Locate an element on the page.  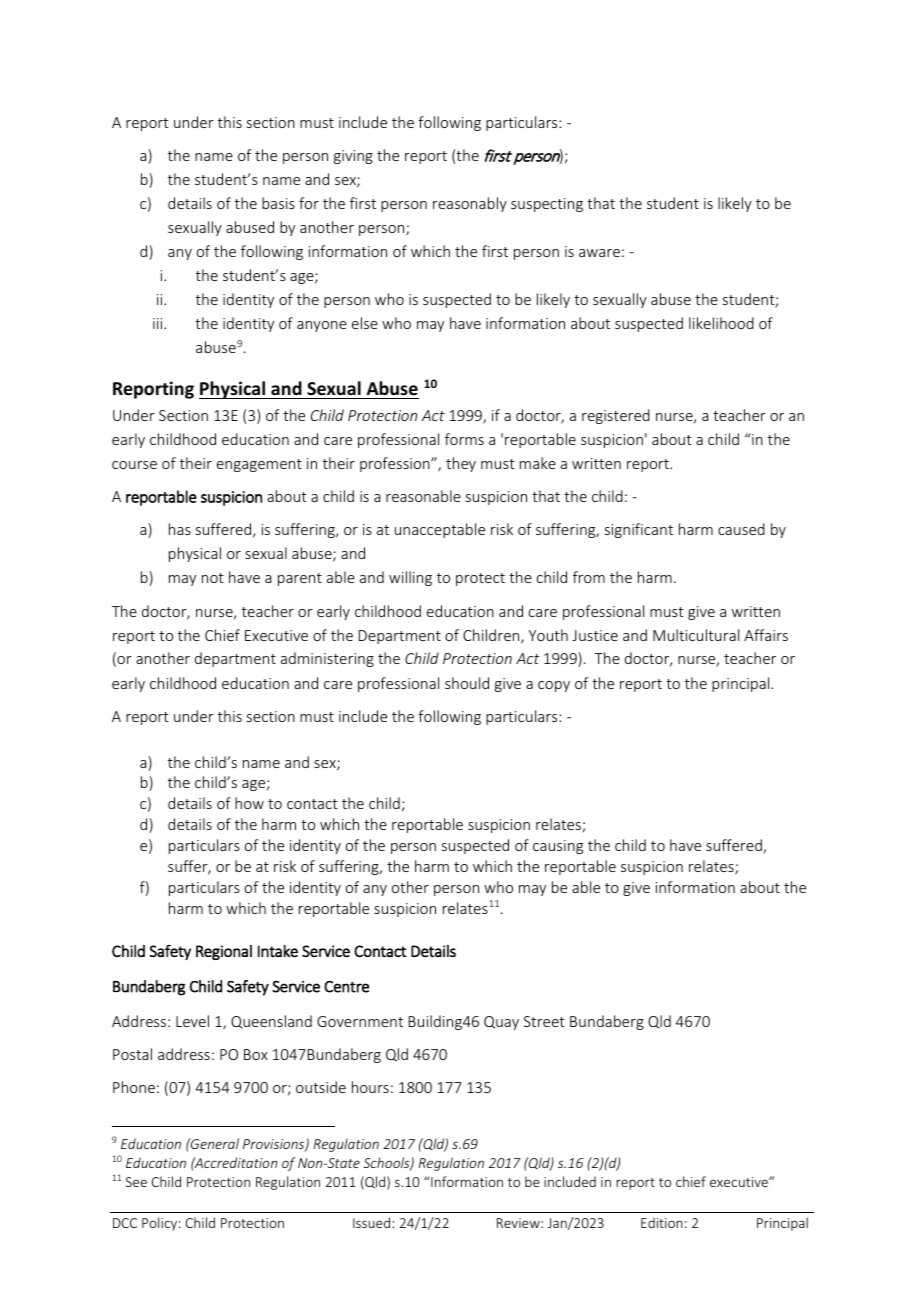
how is located at coordinates (249, 803).
